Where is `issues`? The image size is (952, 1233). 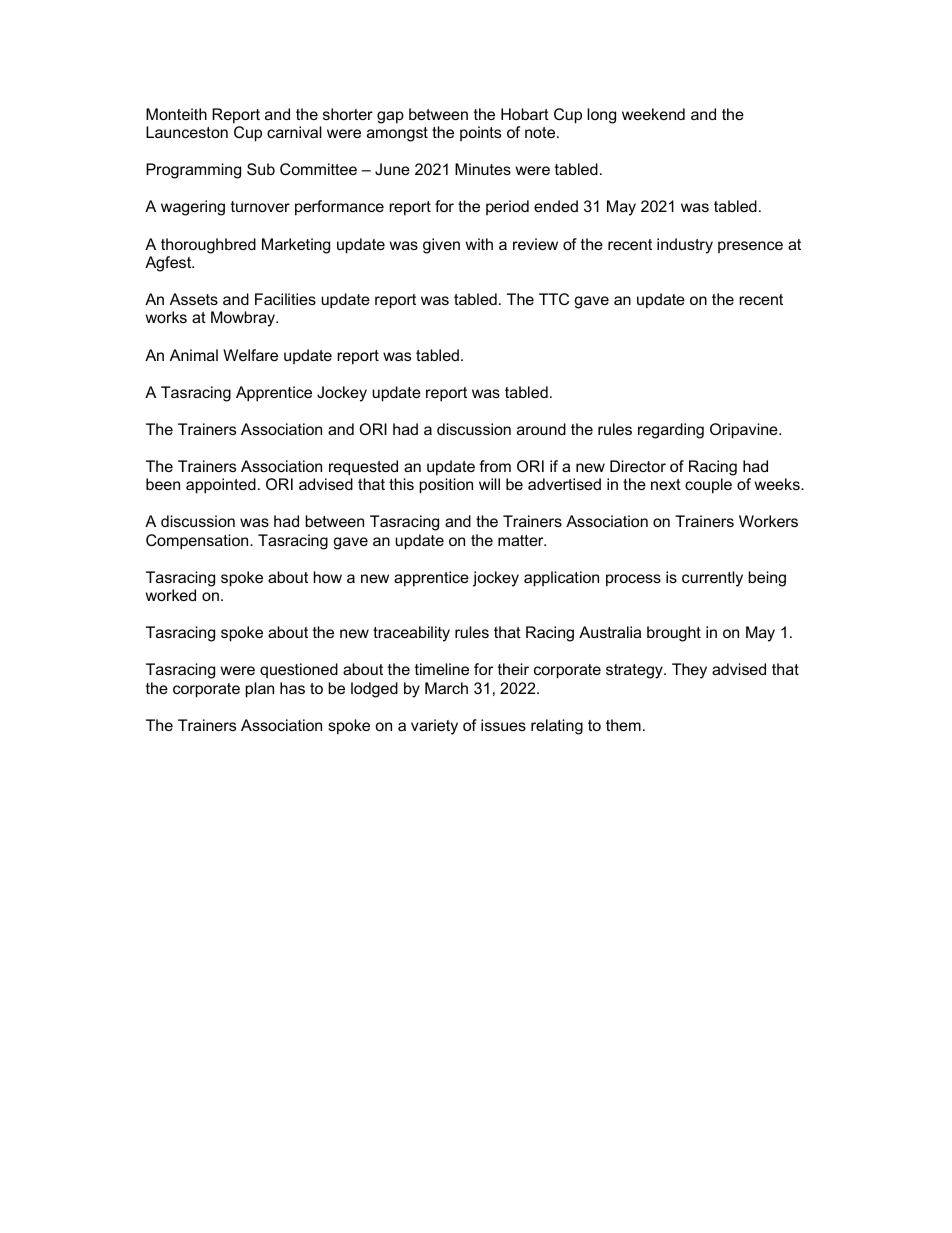
issues is located at coordinates (503, 725).
